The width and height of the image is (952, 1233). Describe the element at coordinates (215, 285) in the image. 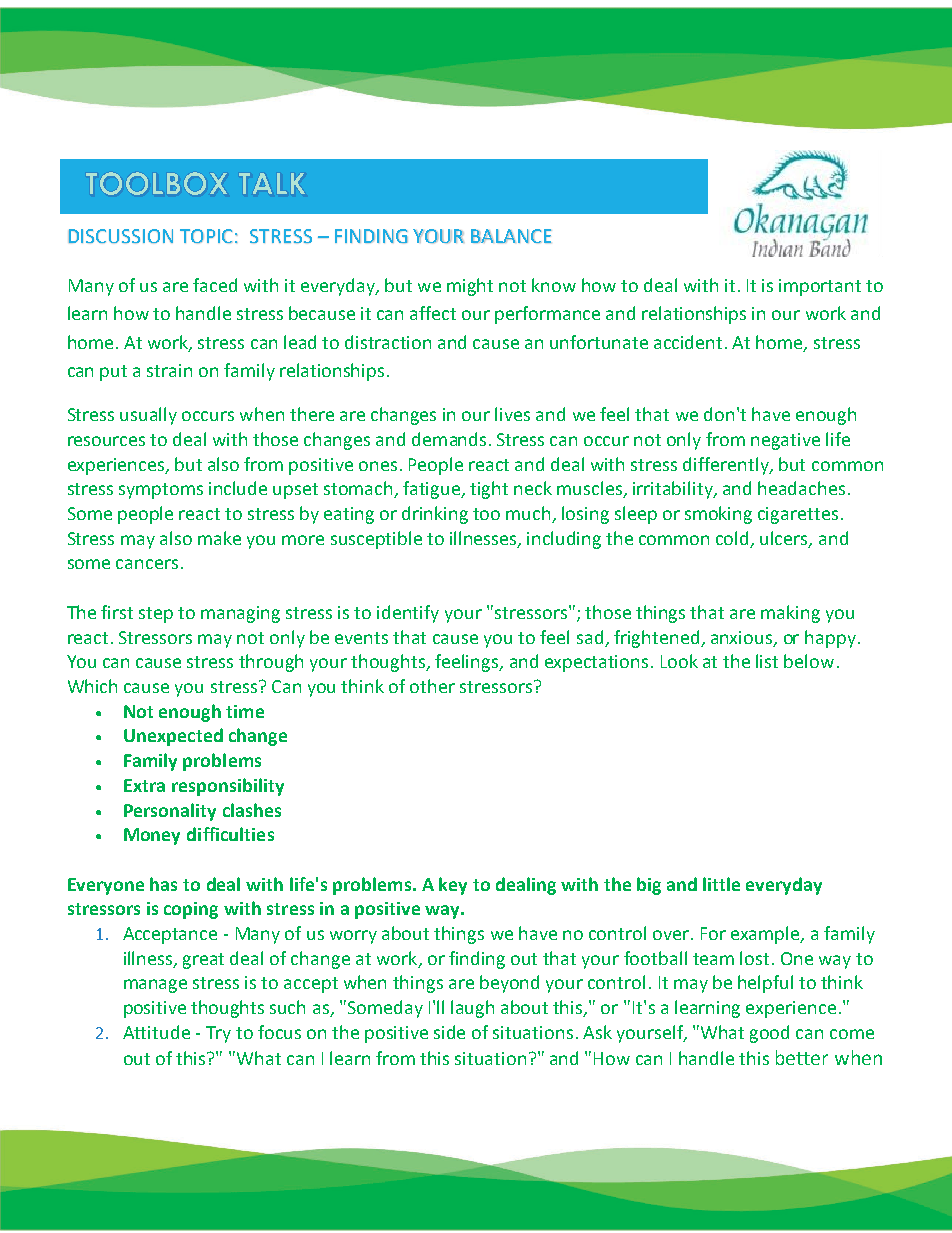

I see `faced` at that location.
